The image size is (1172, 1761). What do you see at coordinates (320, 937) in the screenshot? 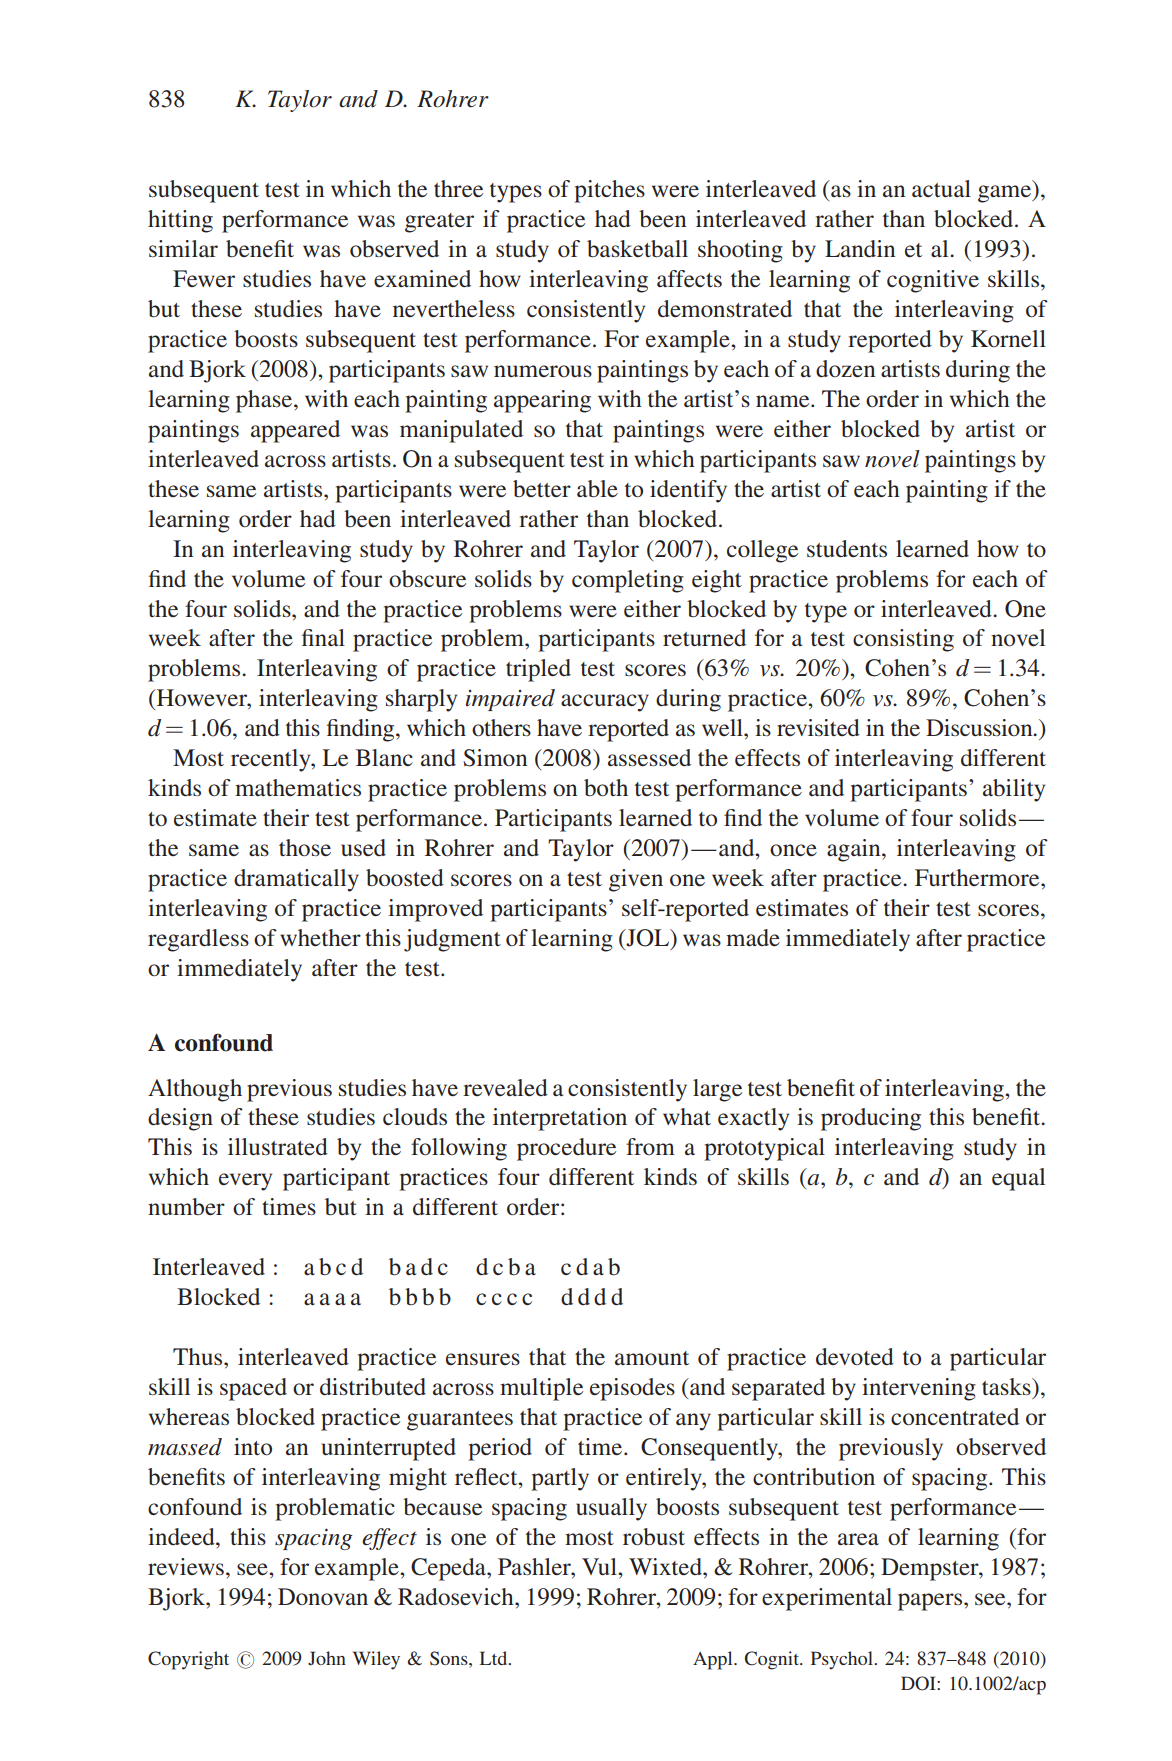
I see `whether` at bounding box center [320, 937].
